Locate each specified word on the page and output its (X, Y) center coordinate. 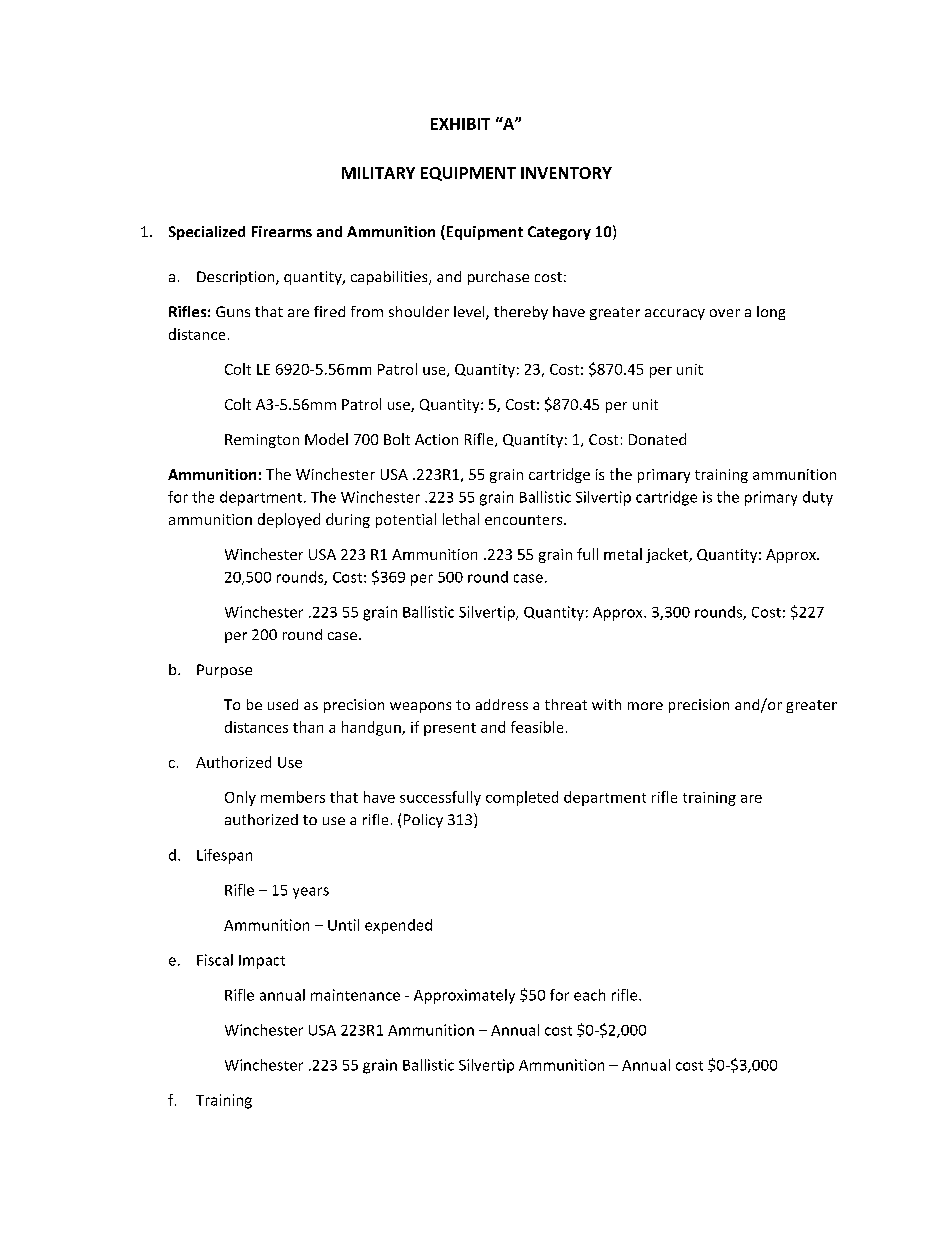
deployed (289, 520)
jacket (668, 555)
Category (559, 233)
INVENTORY (566, 173)
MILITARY (378, 173)
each (589, 995)
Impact (262, 962)
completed (522, 798)
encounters (525, 520)
